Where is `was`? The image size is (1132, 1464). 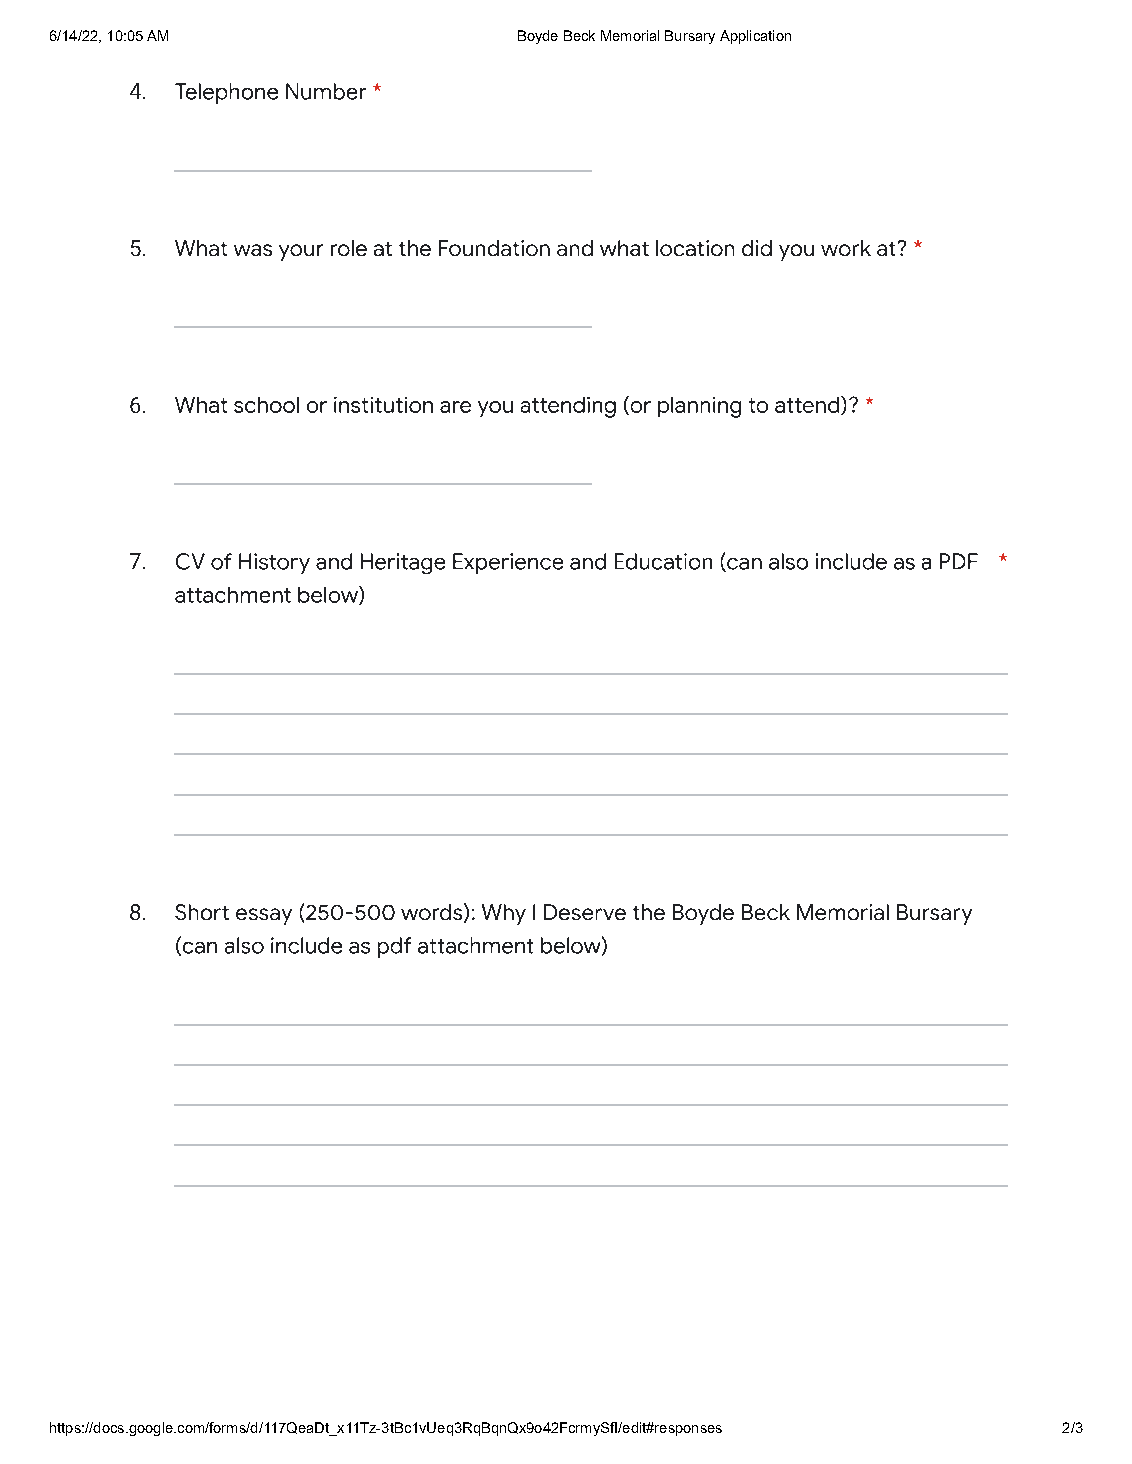
was is located at coordinates (253, 250).
